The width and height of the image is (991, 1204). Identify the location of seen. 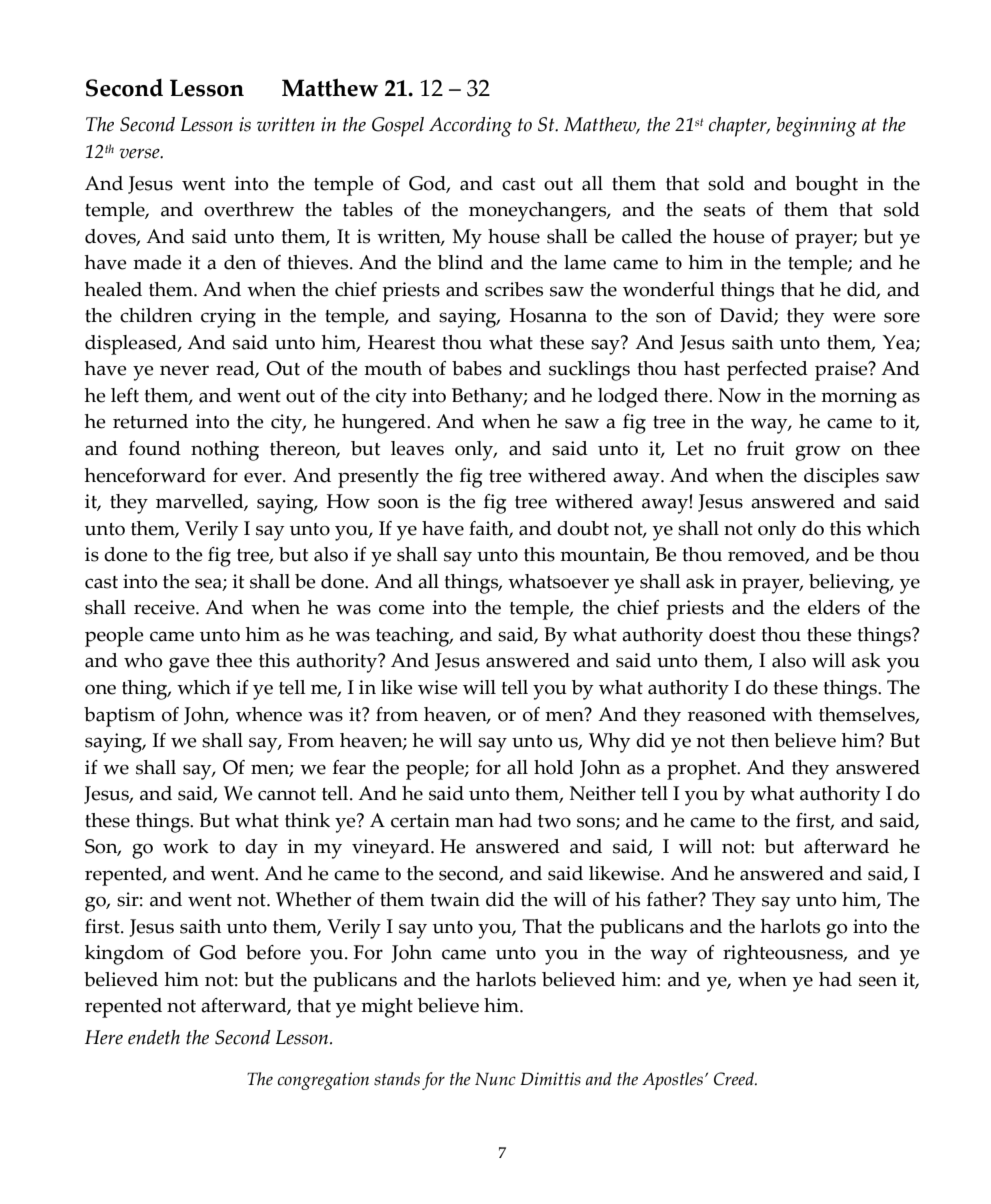
(878, 981).
